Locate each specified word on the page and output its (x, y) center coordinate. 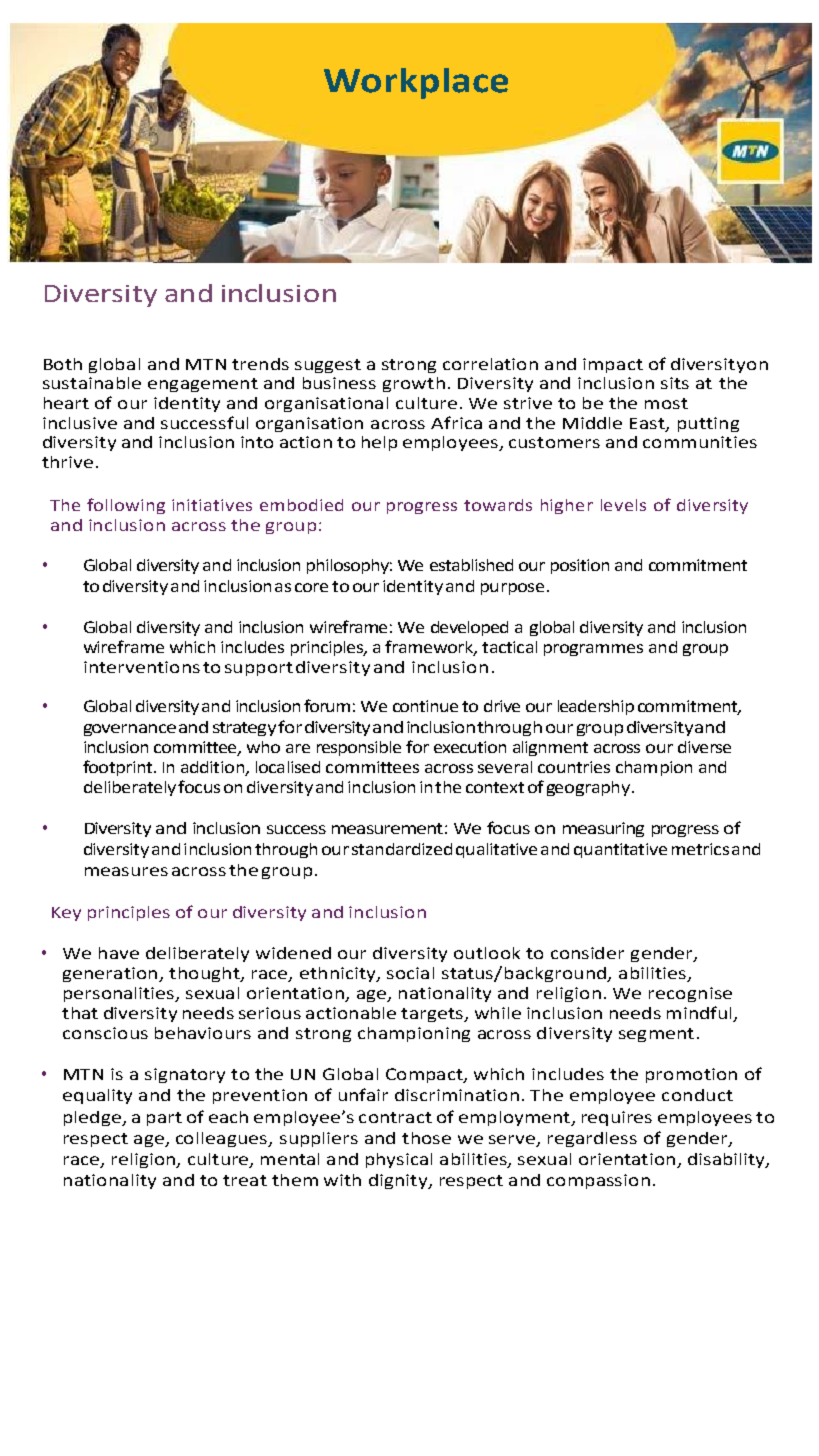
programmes (593, 650)
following (126, 506)
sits (675, 383)
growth (414, 384)
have (119, 953)
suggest (328, 366)
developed (469, 628)
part (164, 1119)
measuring (603, 829)
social (410, 973)
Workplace (416, 83)
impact (613, 365)
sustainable (92, 383)
